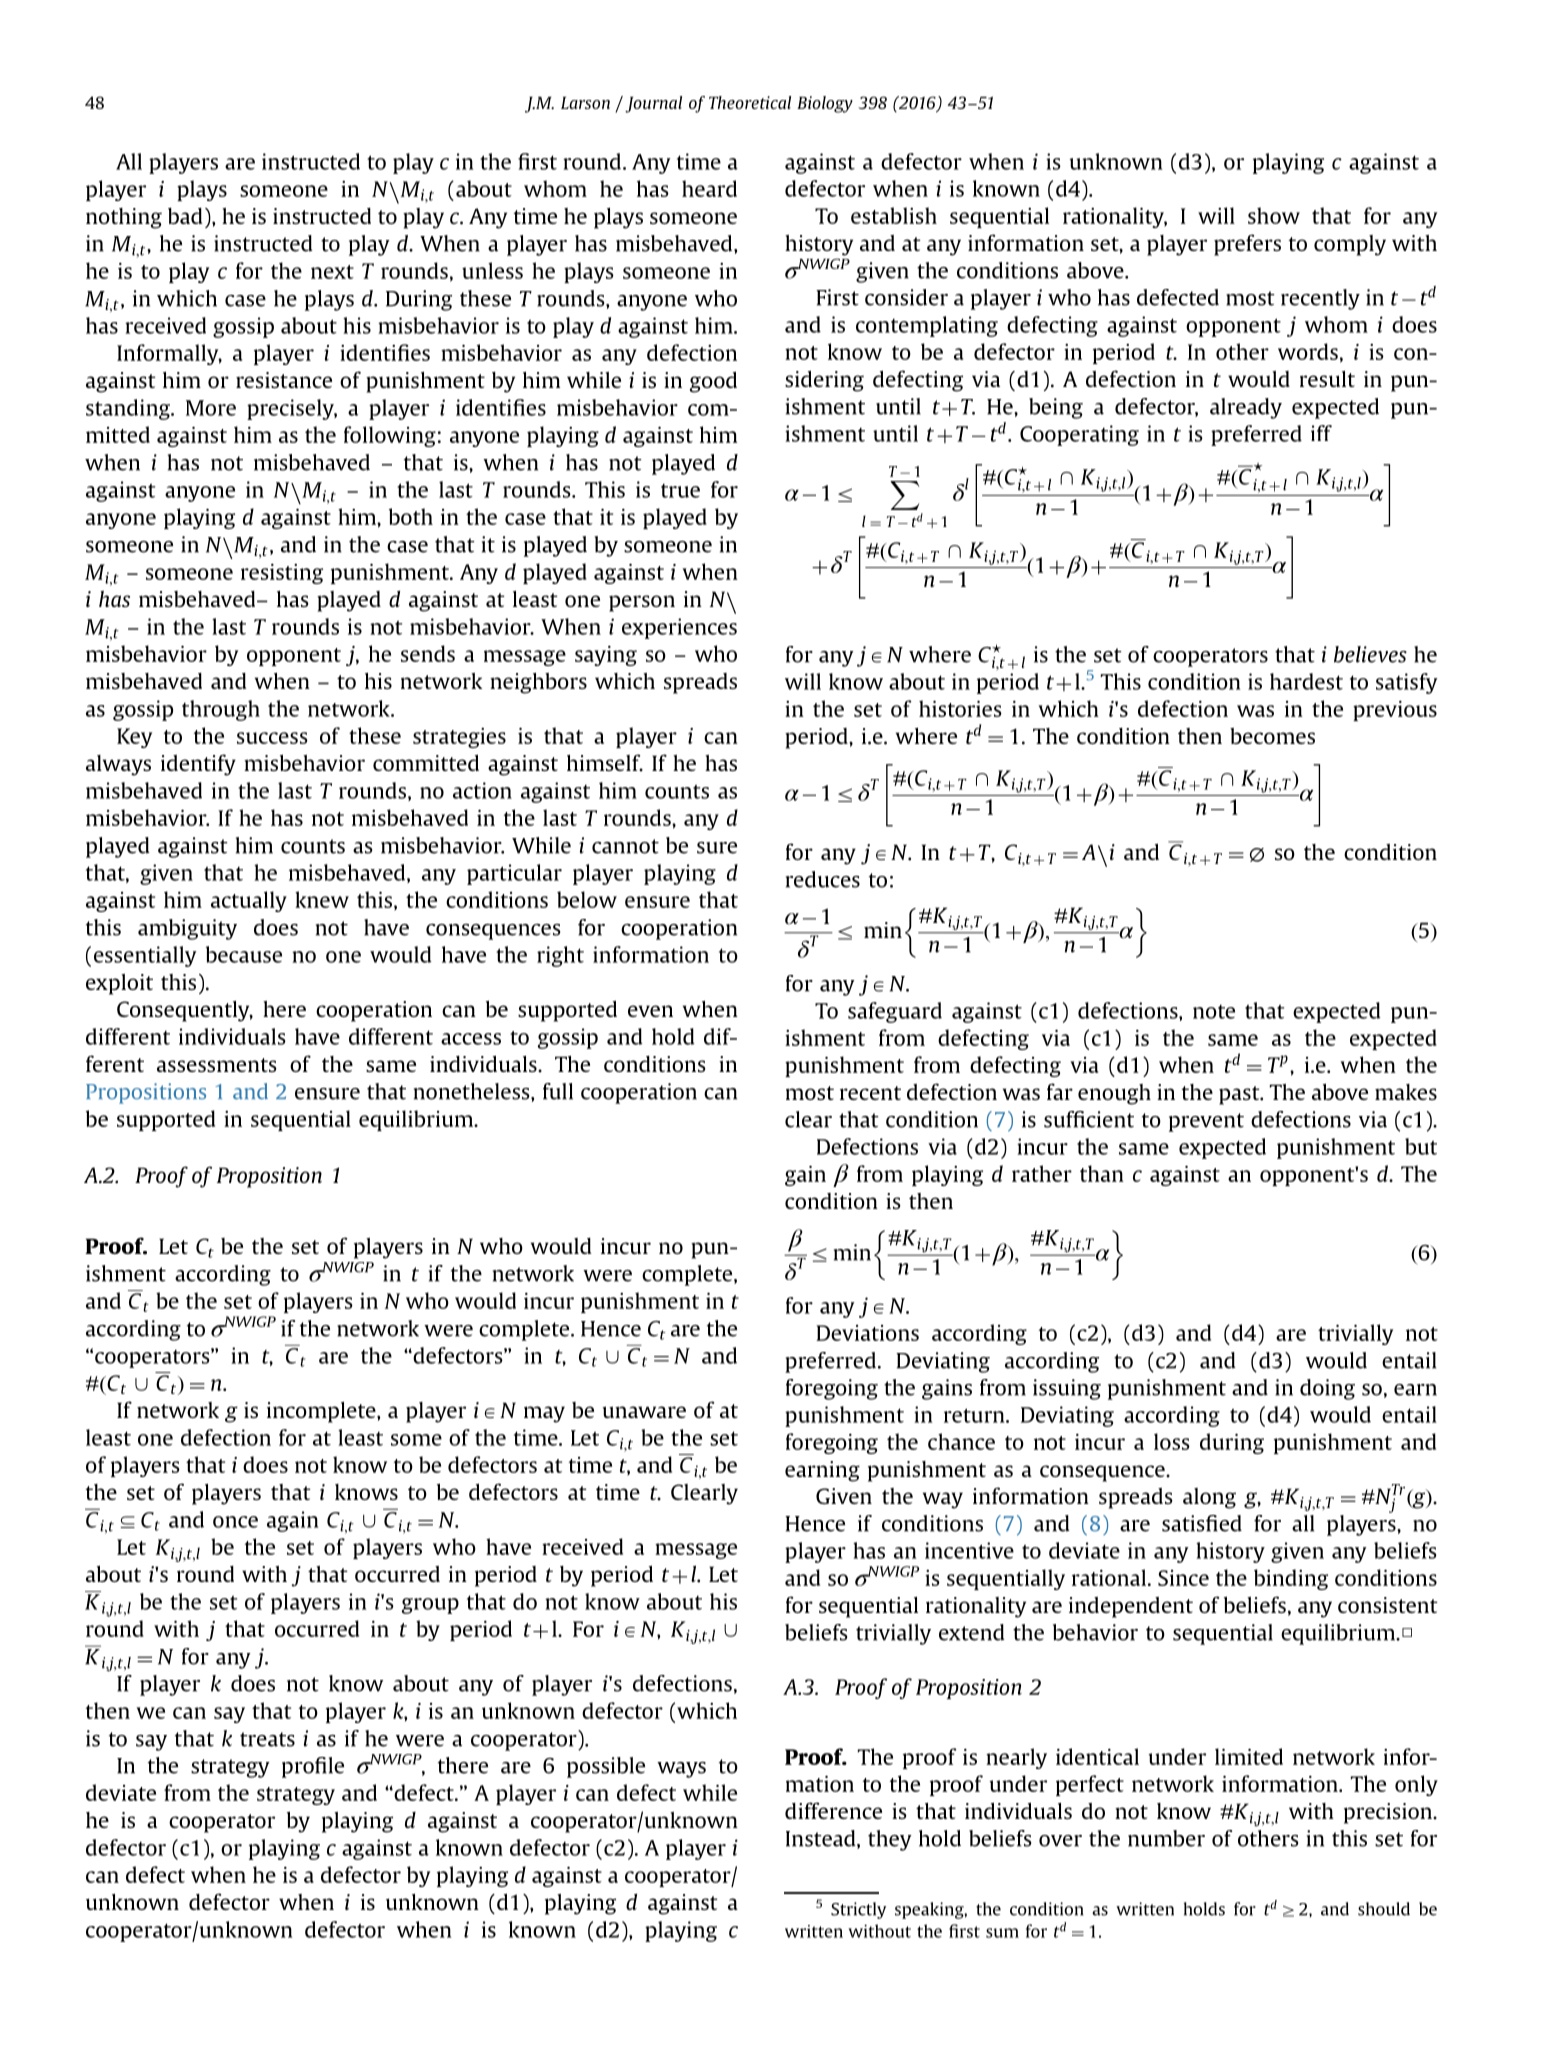  I want to click on resisting, so click(282, 574).
